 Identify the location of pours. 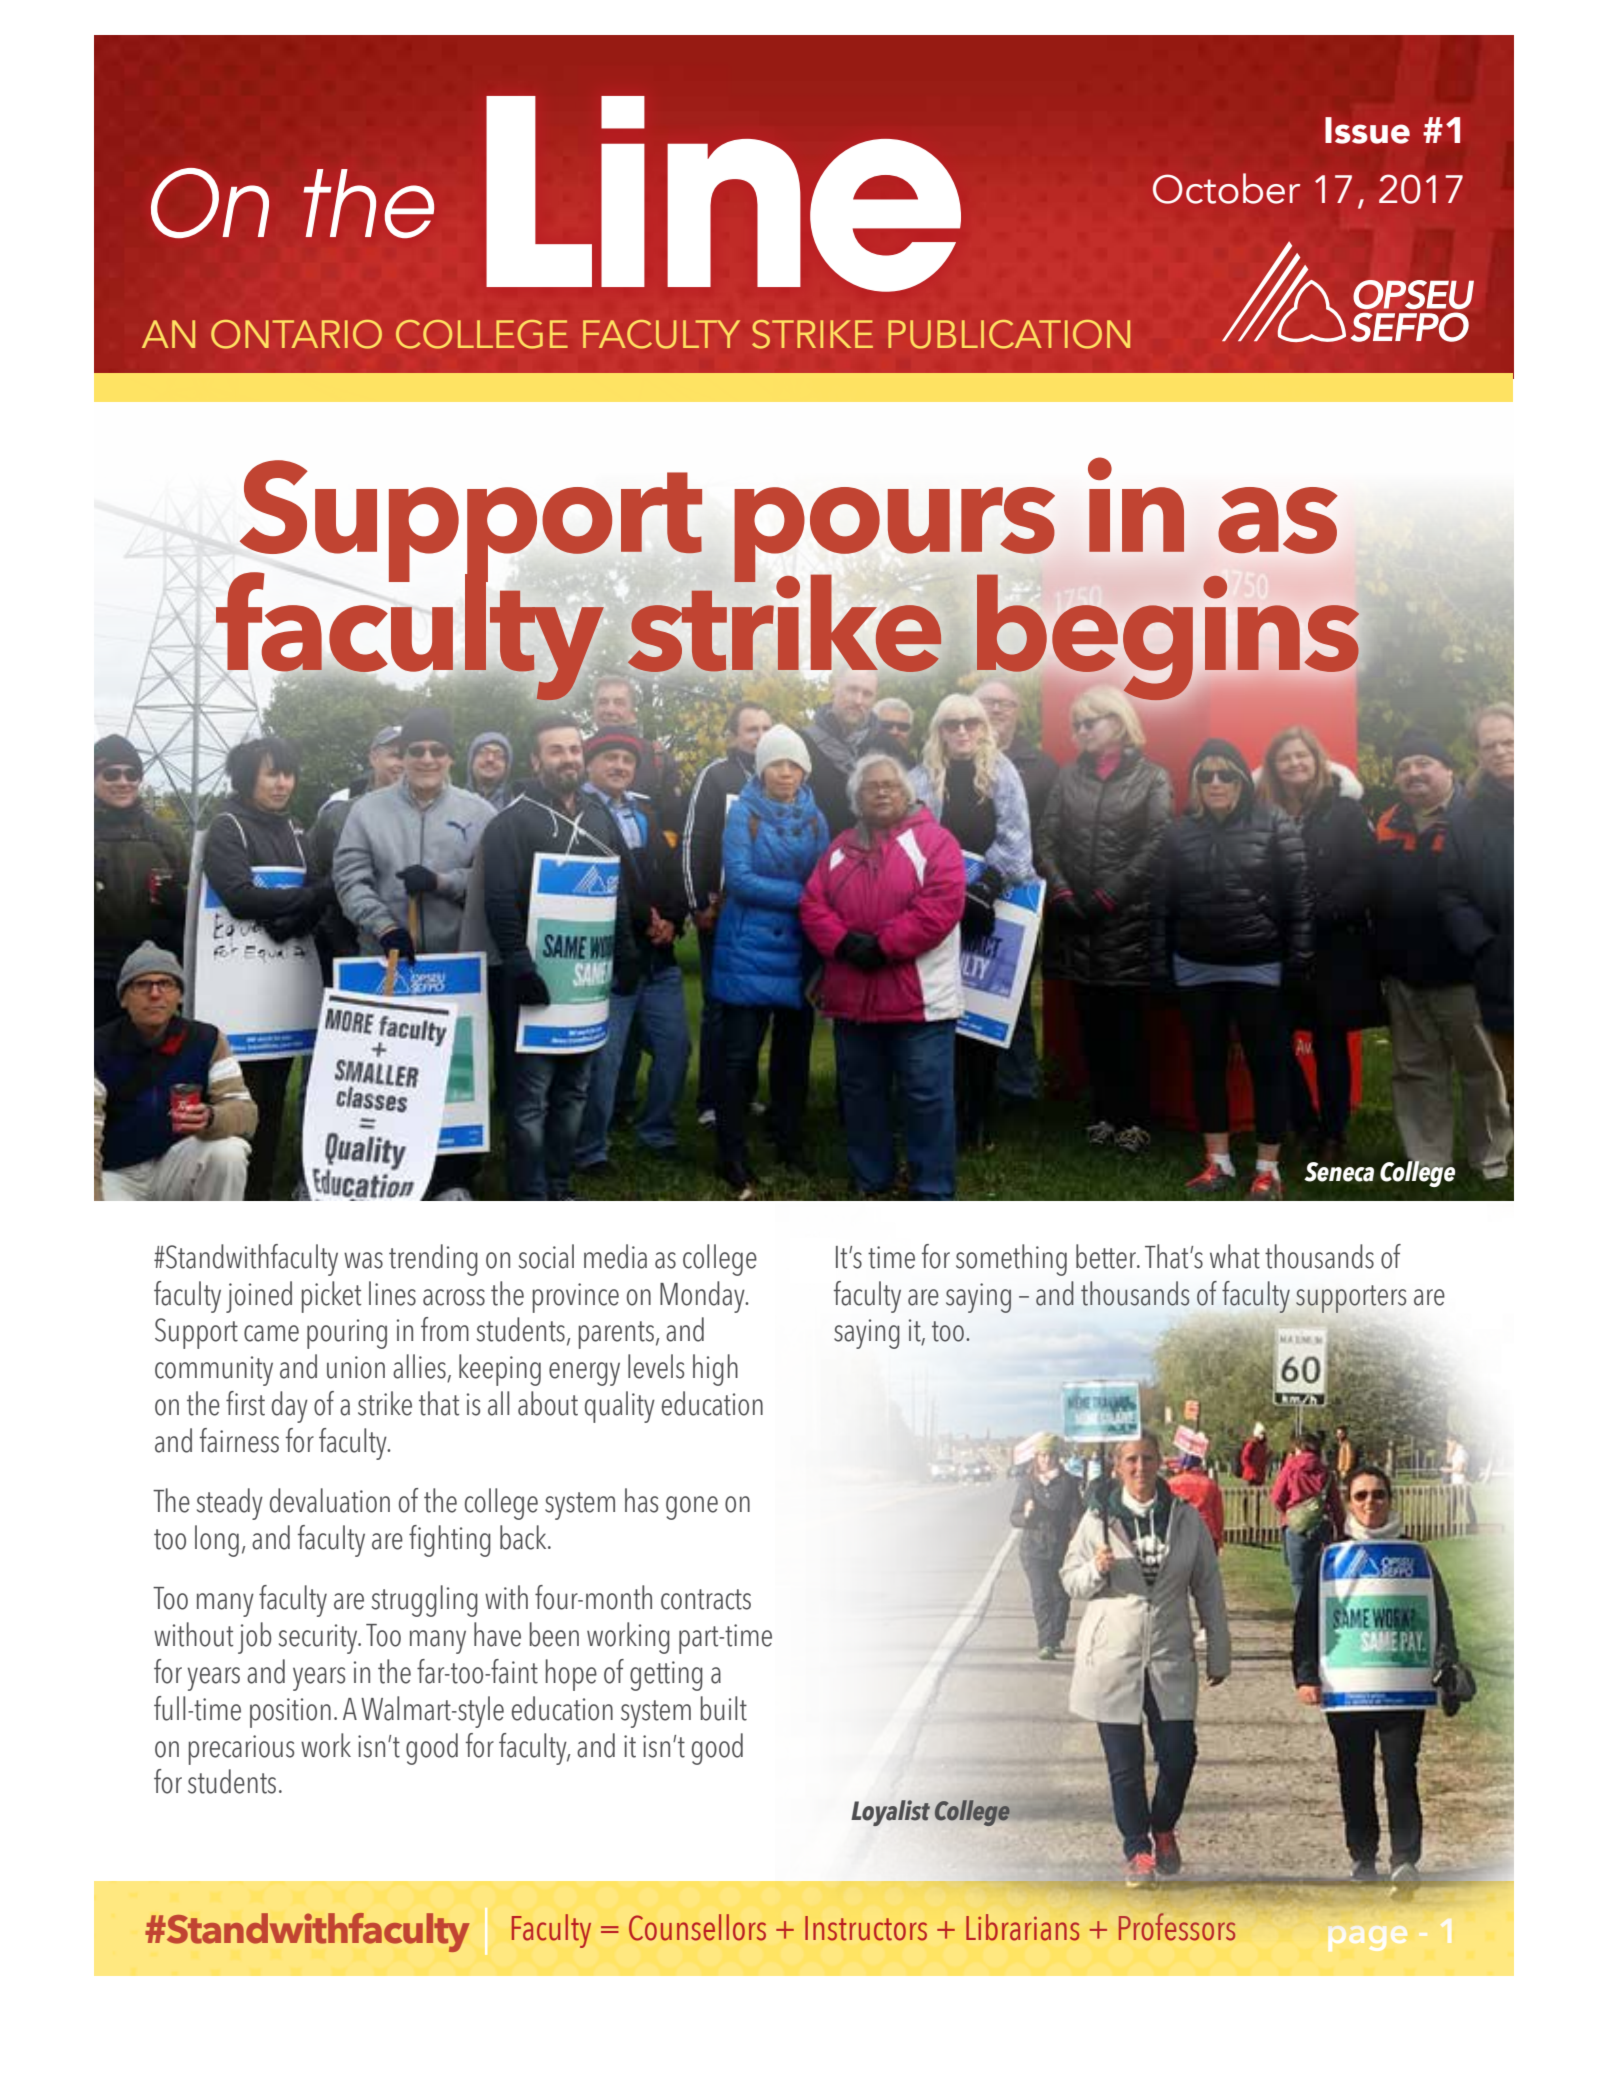
(894, 535).
